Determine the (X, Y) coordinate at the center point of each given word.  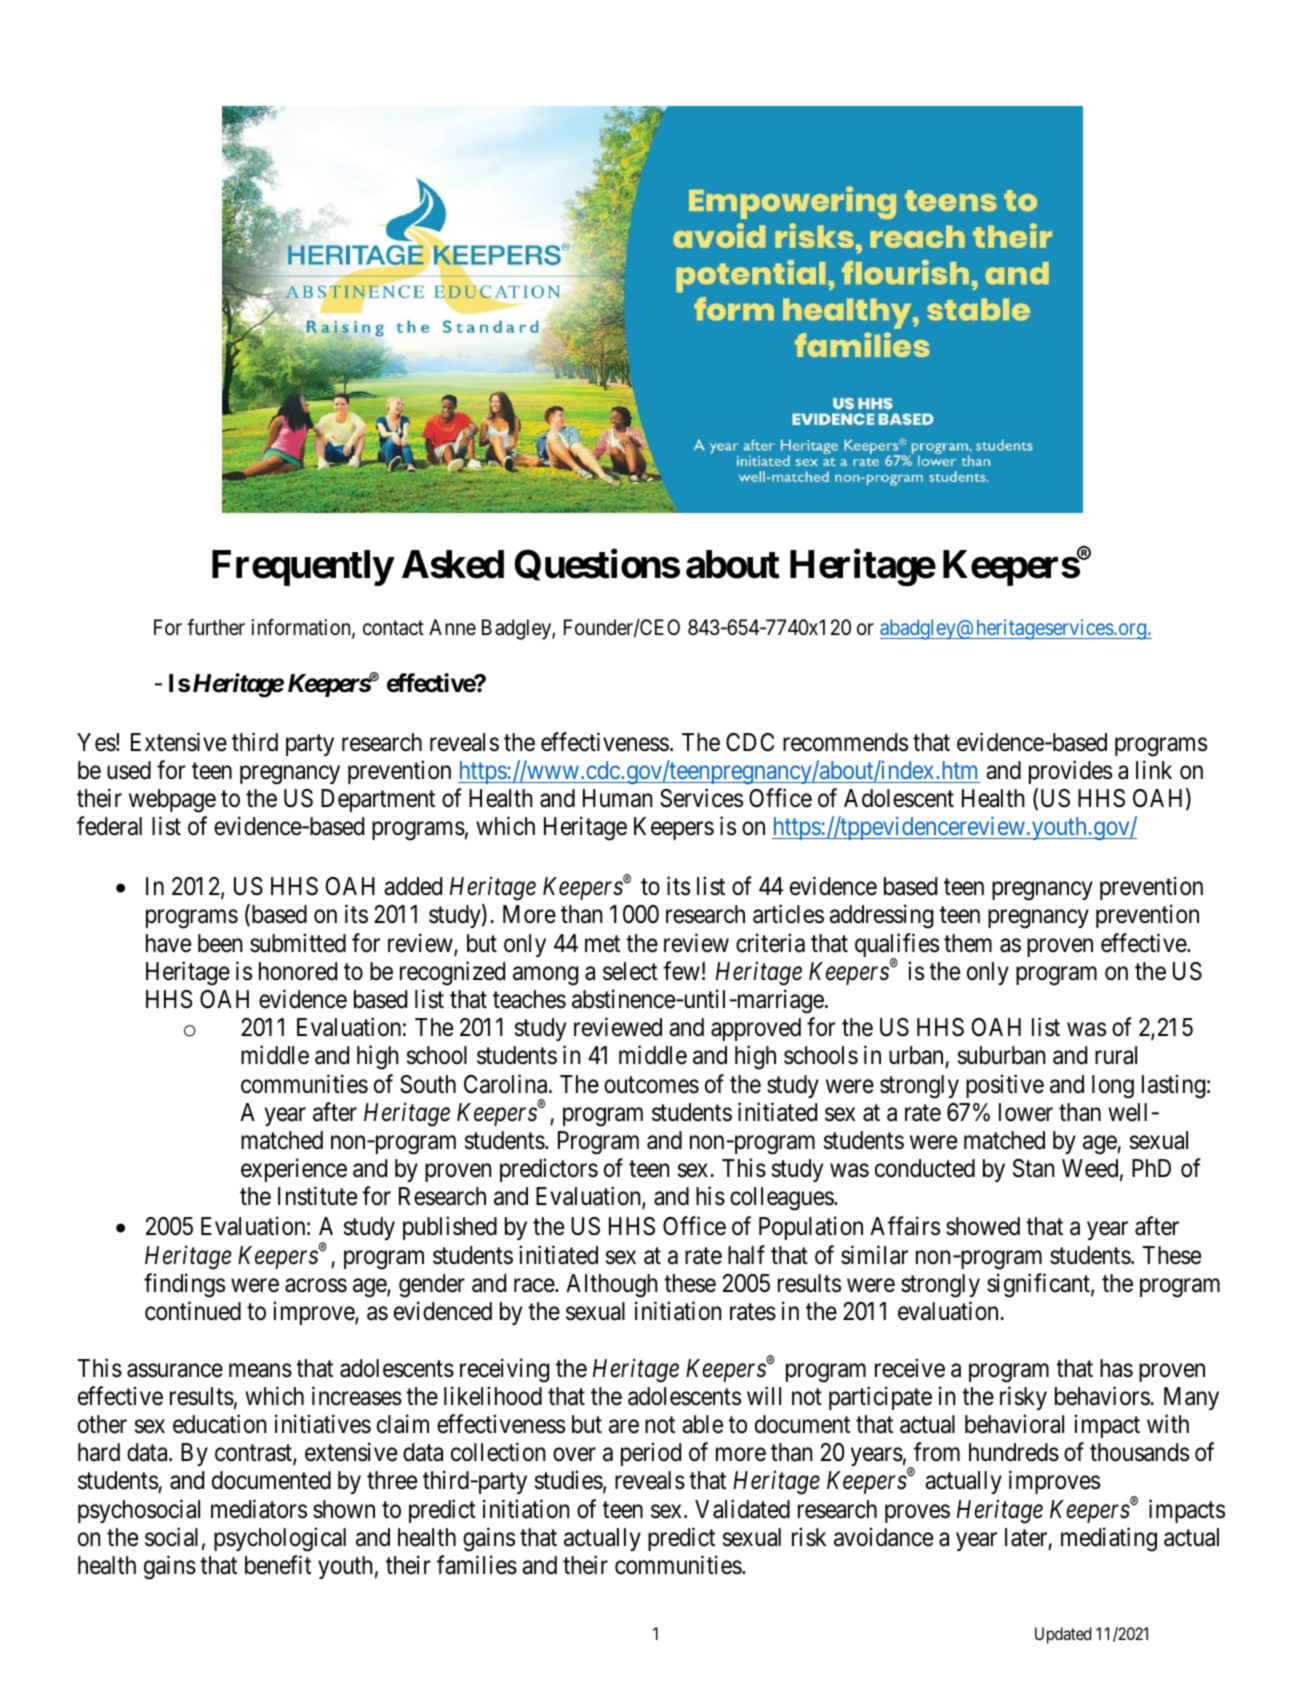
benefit (278, 1565)
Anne (452, 627)
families (477, 1565)
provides (1070, 772)
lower (1026, 1112)
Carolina (507, 1084)
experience (294, 1170)
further (216, 627)
